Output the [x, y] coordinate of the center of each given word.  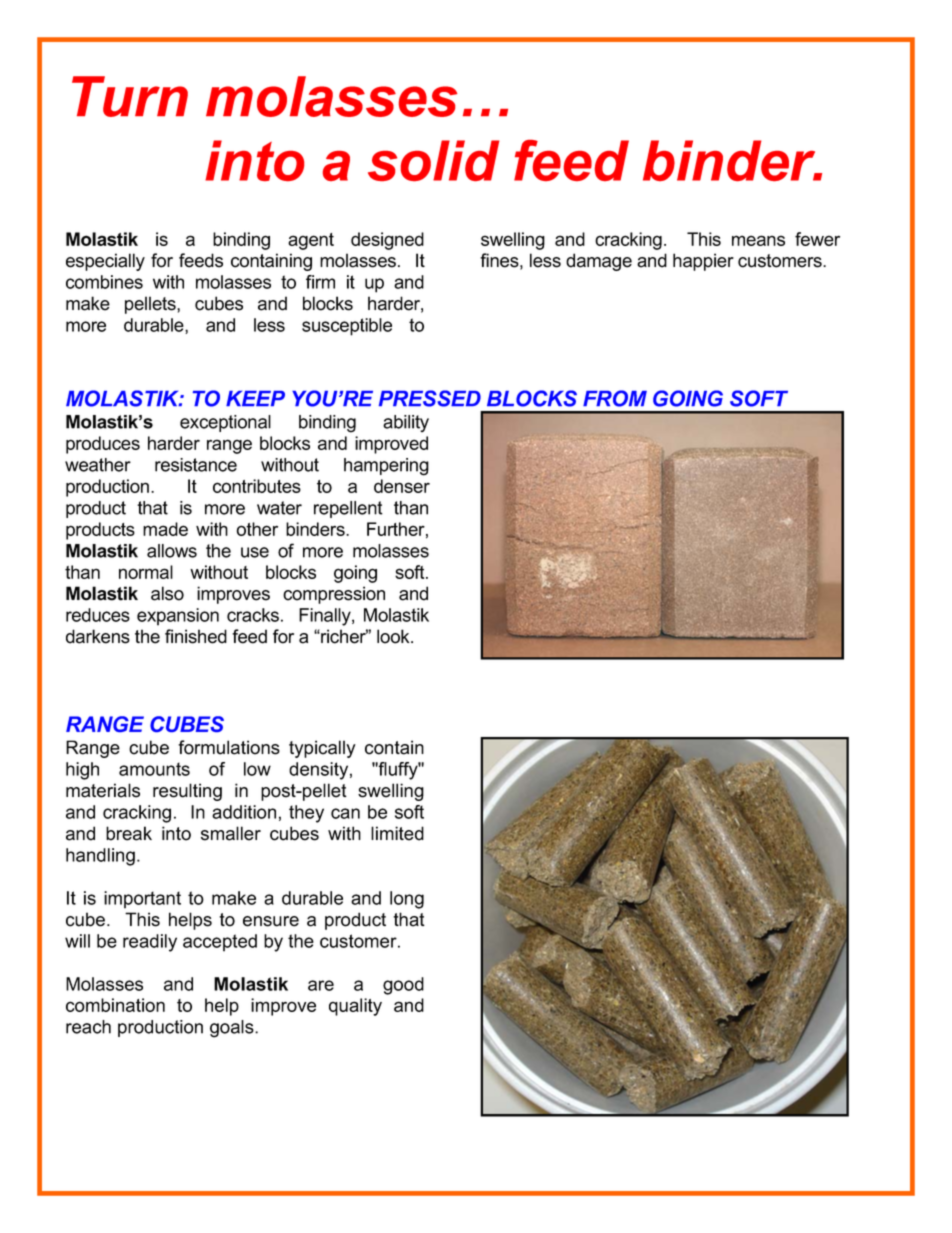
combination [115, 1005]
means [758, 240]
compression [334, 595]
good [403, 986]
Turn [130, 96]
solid [433, 160]
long [407, 900]
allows [172, 551]
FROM [615, 398]
